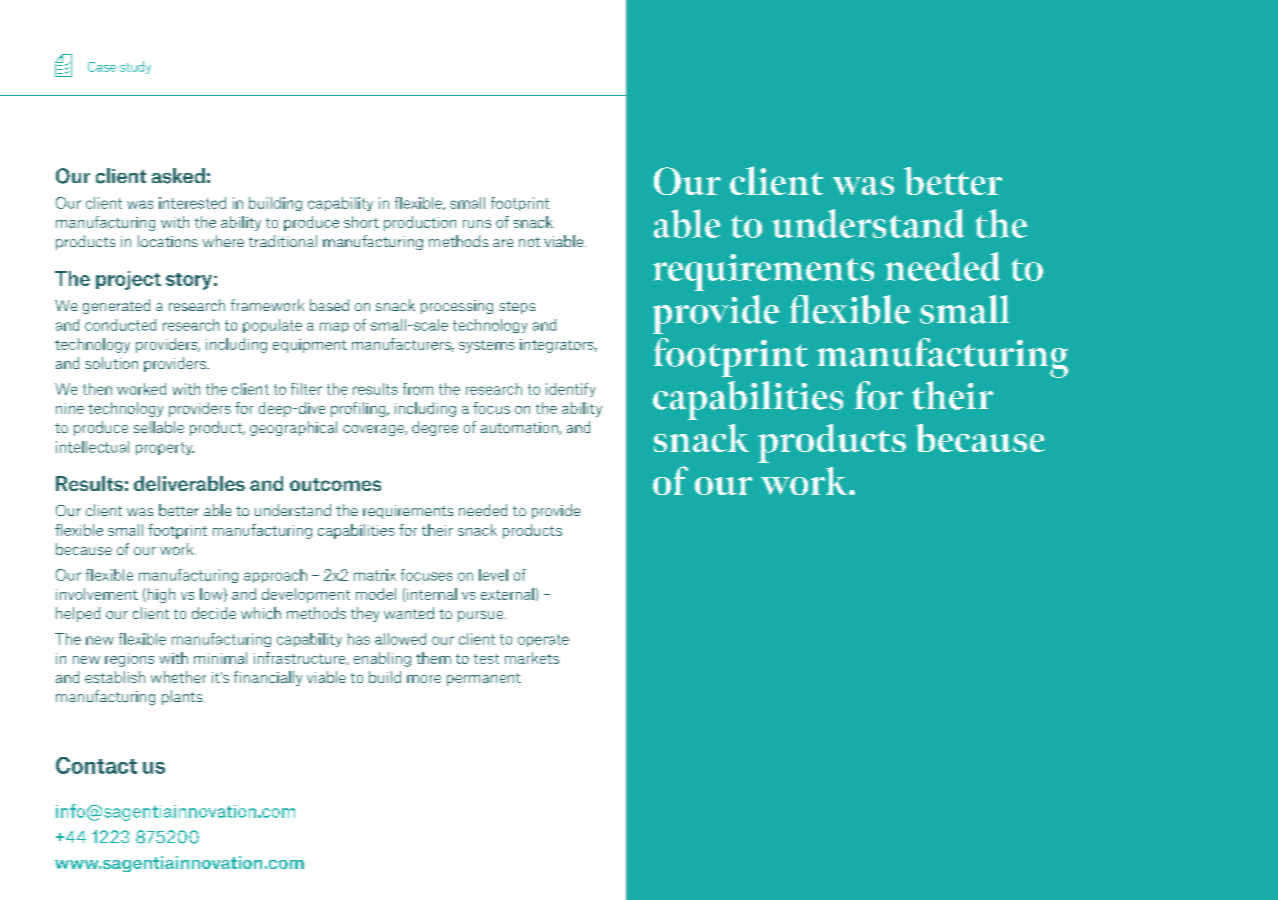 The image size is (1278, 900). Describe the element at coordinates (178, 176) in the screenshot. I see `asked` at that location.
